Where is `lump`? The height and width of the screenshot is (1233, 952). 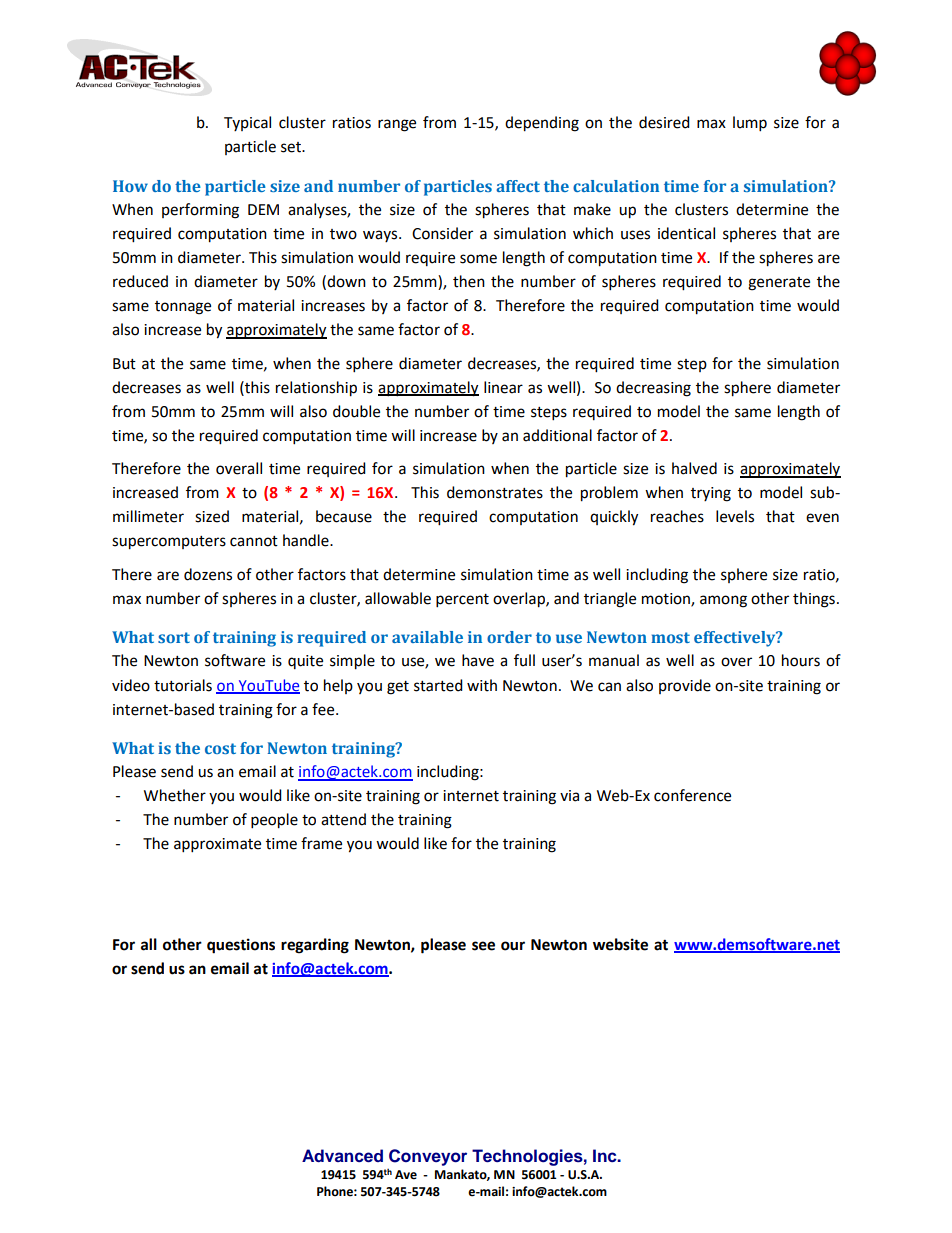 lump is located at coordinates (750, 124).
